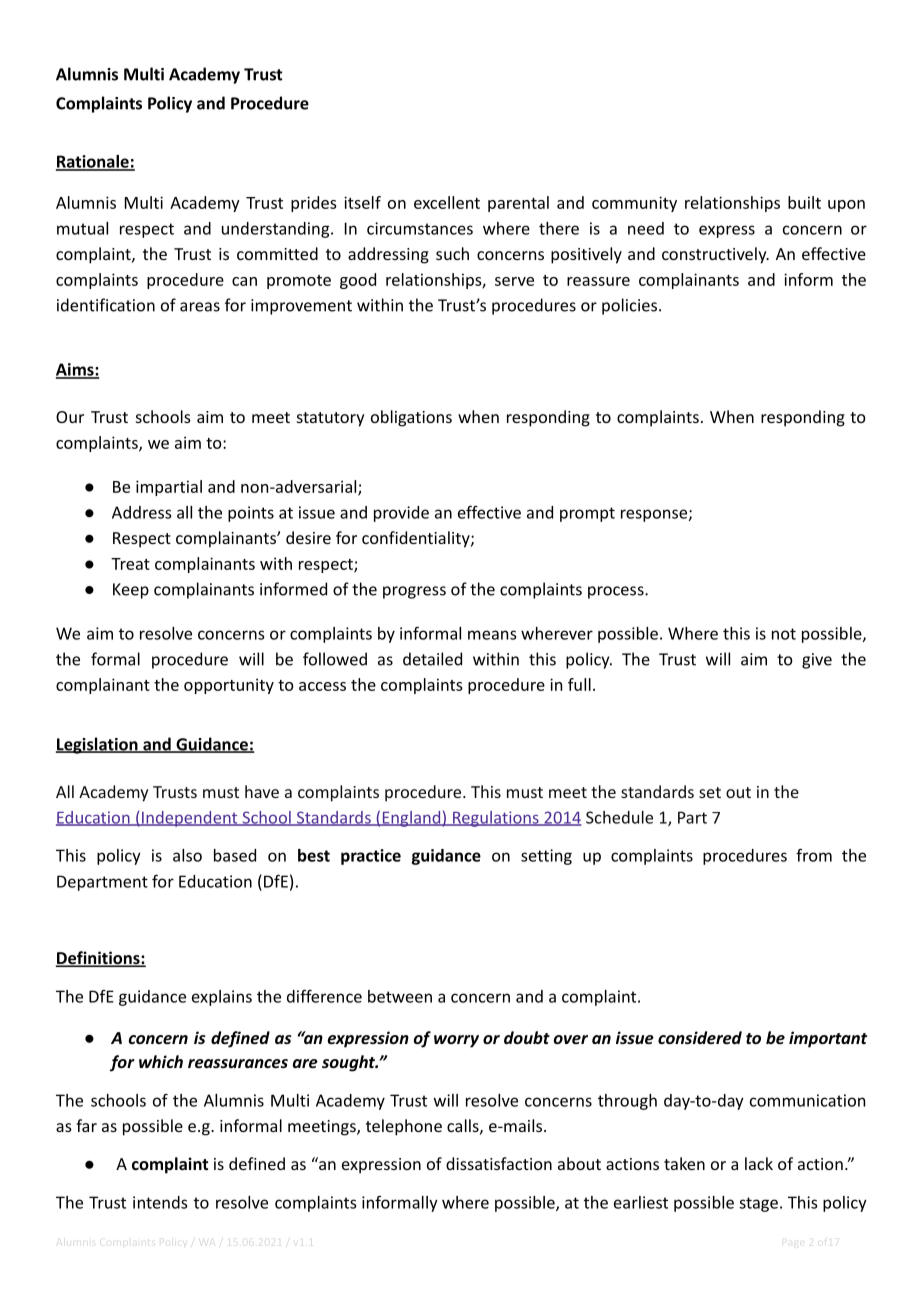  What do you see at coordinates (759, 1163) in the screenshot?
I see `lack` at bounding box center [759, 1163].
